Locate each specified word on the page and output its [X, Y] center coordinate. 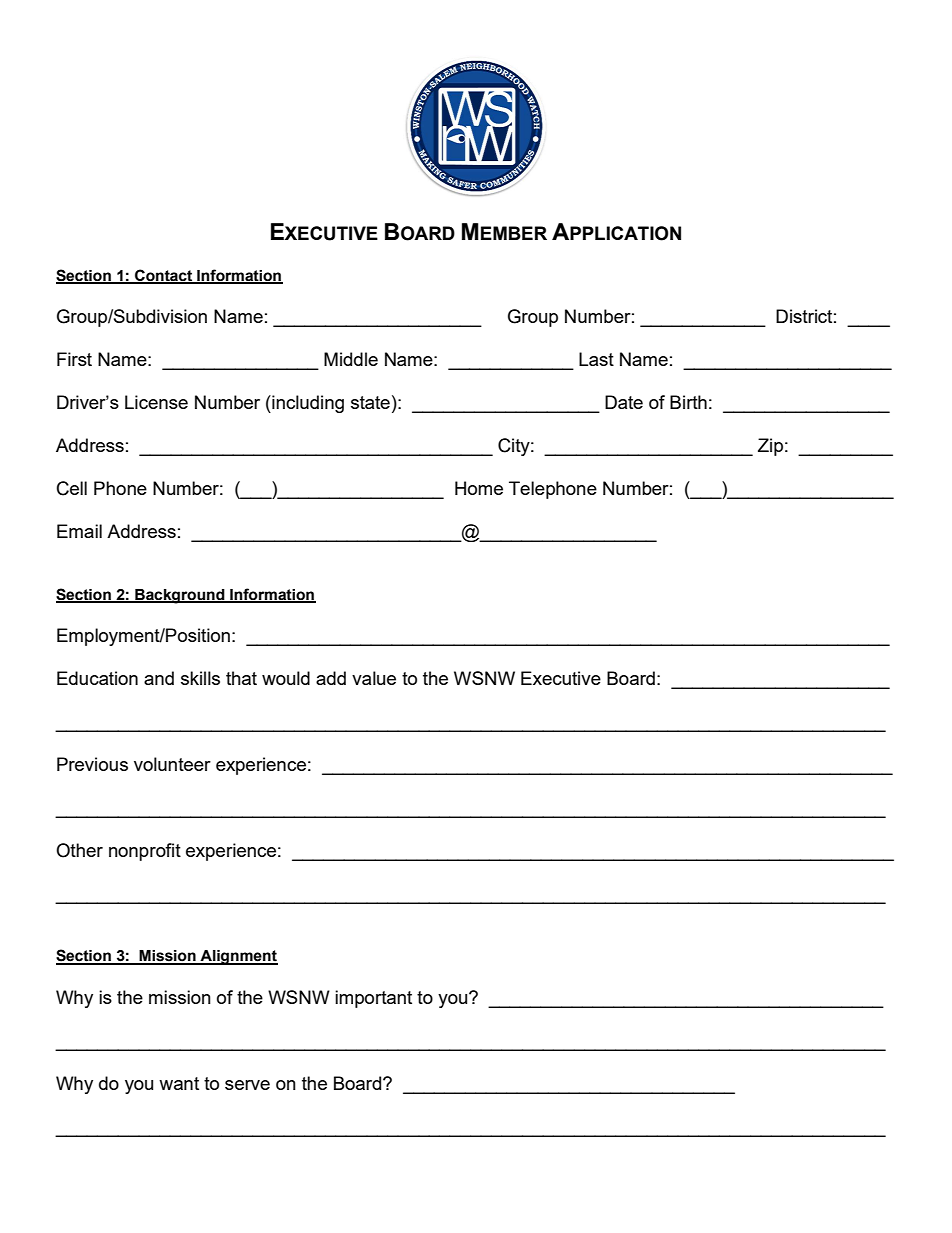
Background [180, 596]
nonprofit [145, 852]
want [179, 1083]
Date [624, 402]
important [373, 999]
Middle [351, 359]
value [374, 678]
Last [596, 359]
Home [479, 488]
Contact [164, 276]
